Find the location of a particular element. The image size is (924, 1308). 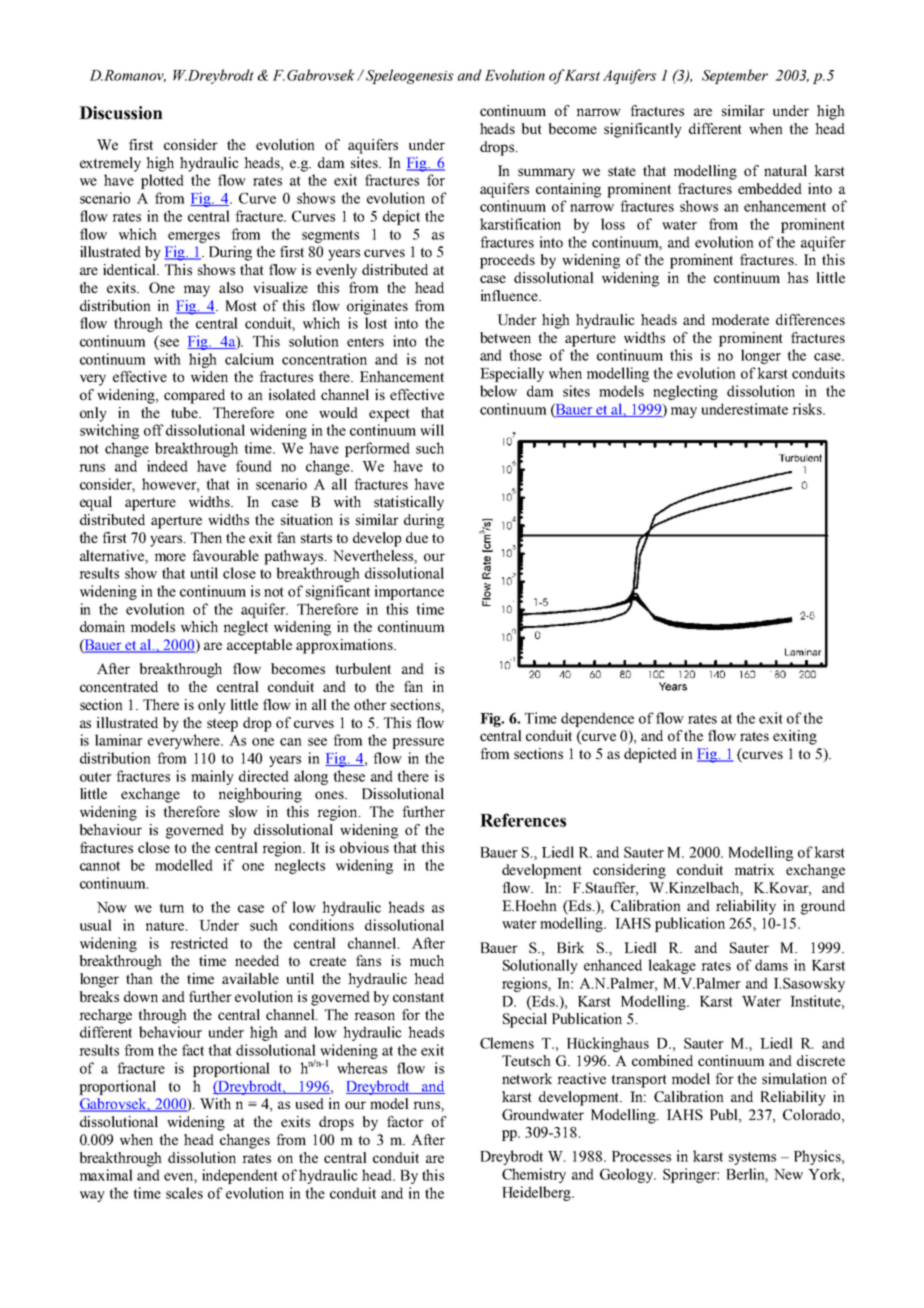

September is located at coordinates (735, 76).
